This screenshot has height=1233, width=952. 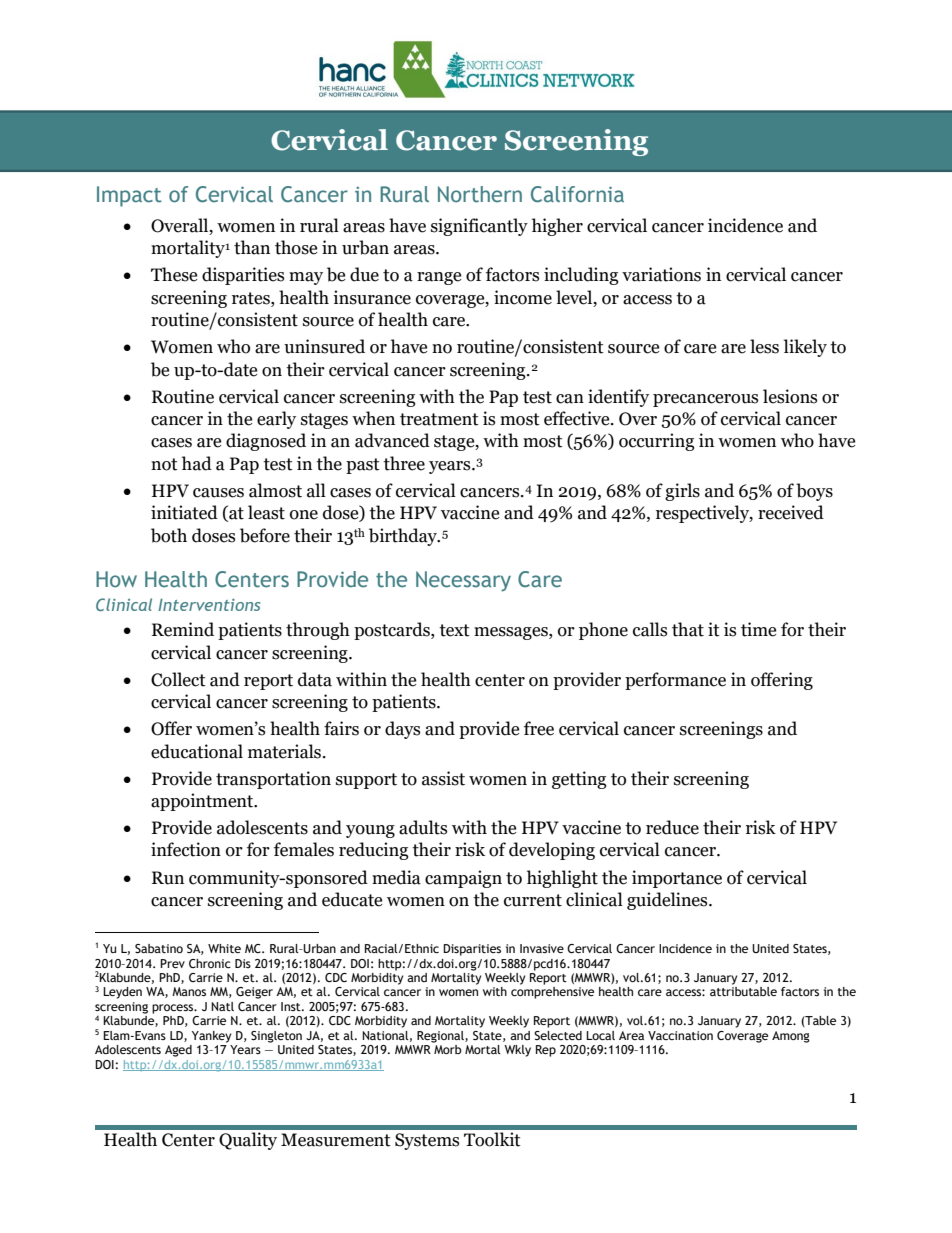 What do you see at coordinates (178, 1051) in the screenshot?
I see `Aged` at bounding box center [178, 1051].
